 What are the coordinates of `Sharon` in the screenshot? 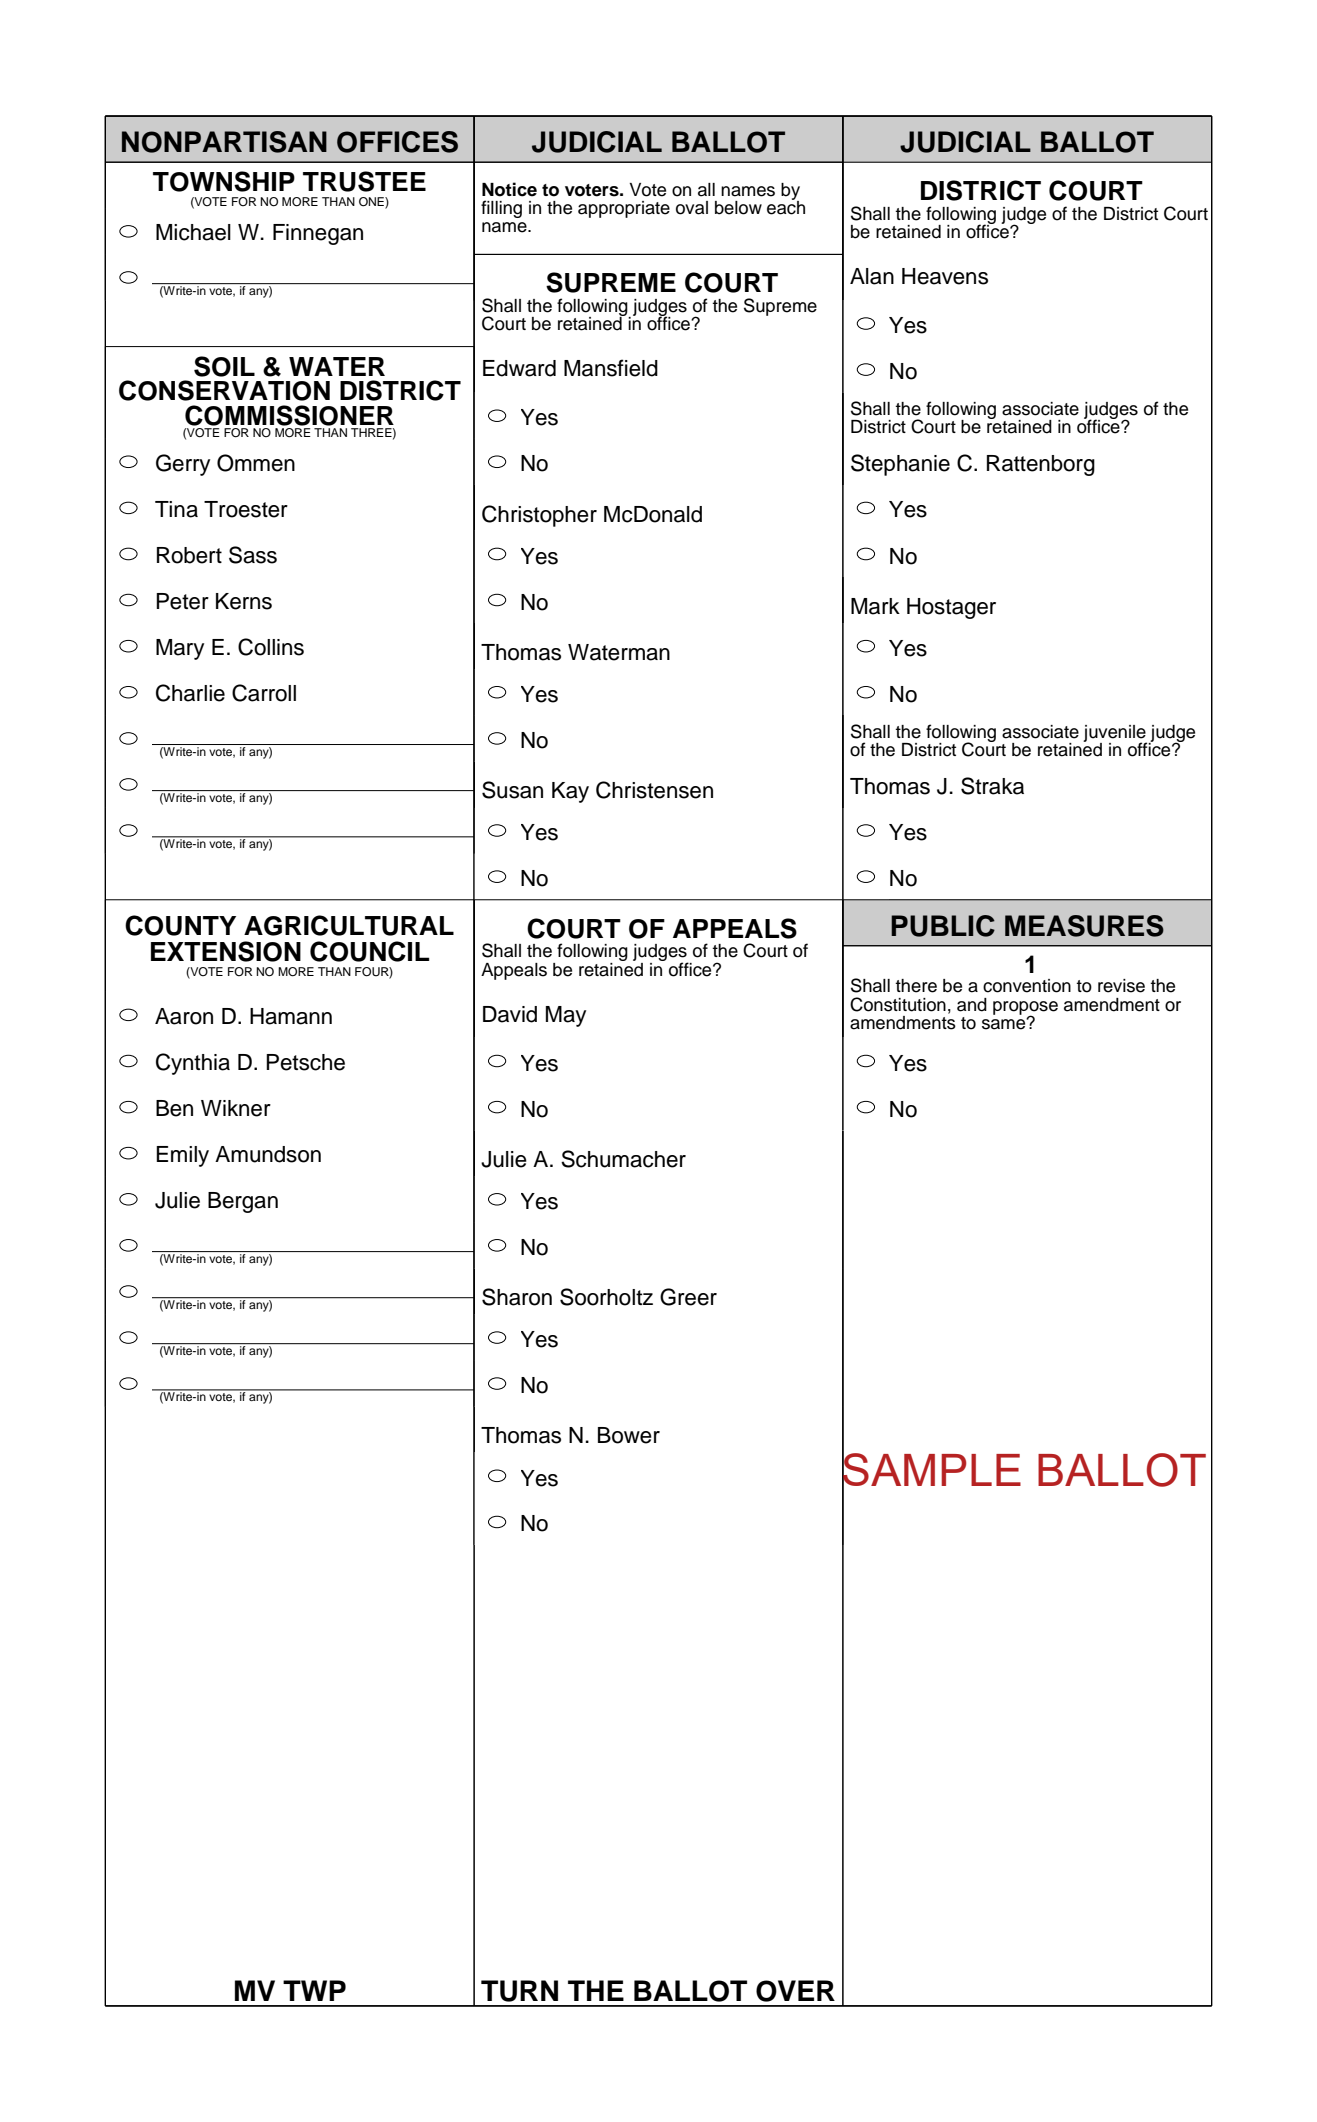 It's located at (517, 1297).
